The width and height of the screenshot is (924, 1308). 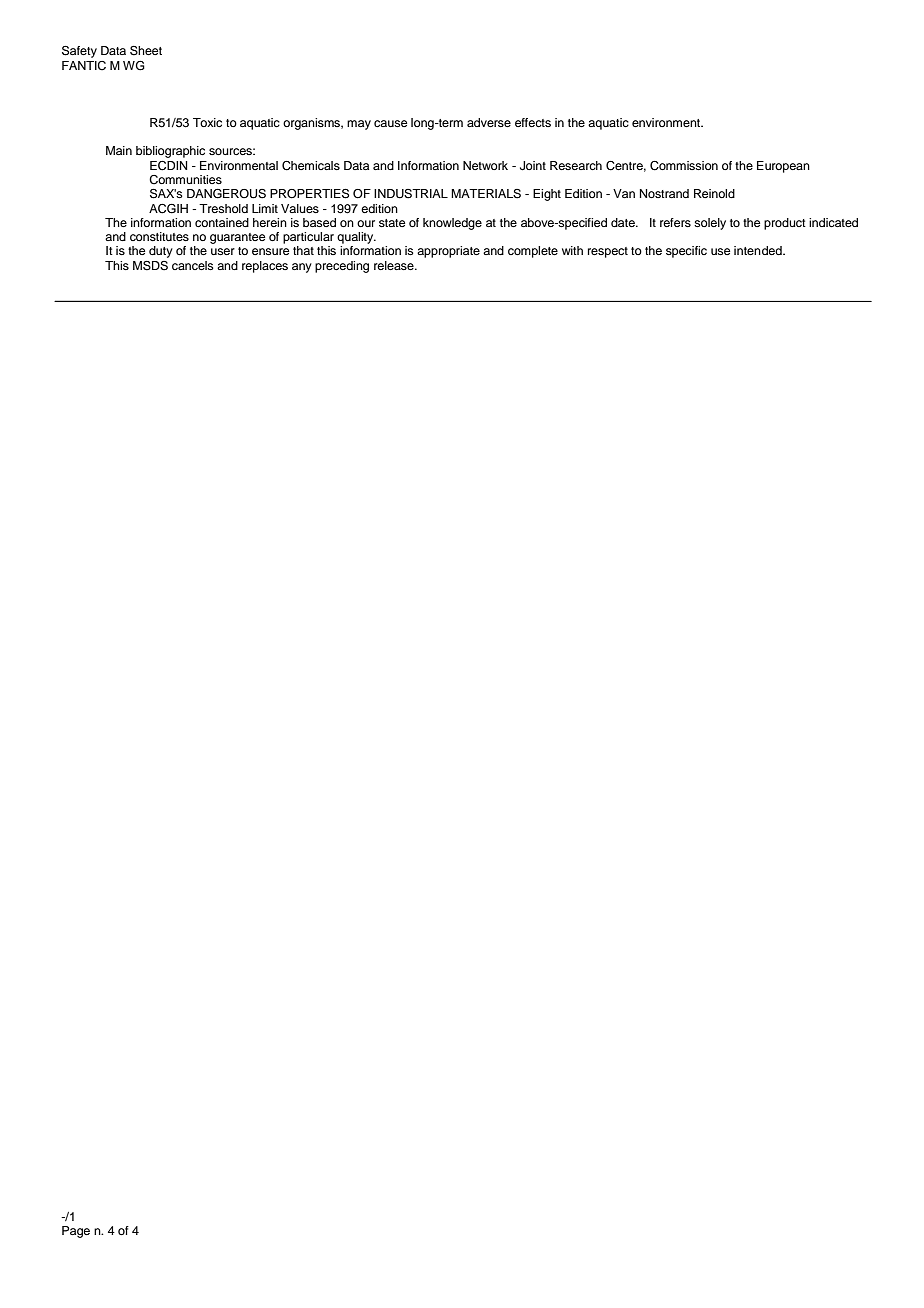 What do you see at coordinates (448, 252) in the screenshot?
I see `appropriate` at bounding box center [448, 252].
